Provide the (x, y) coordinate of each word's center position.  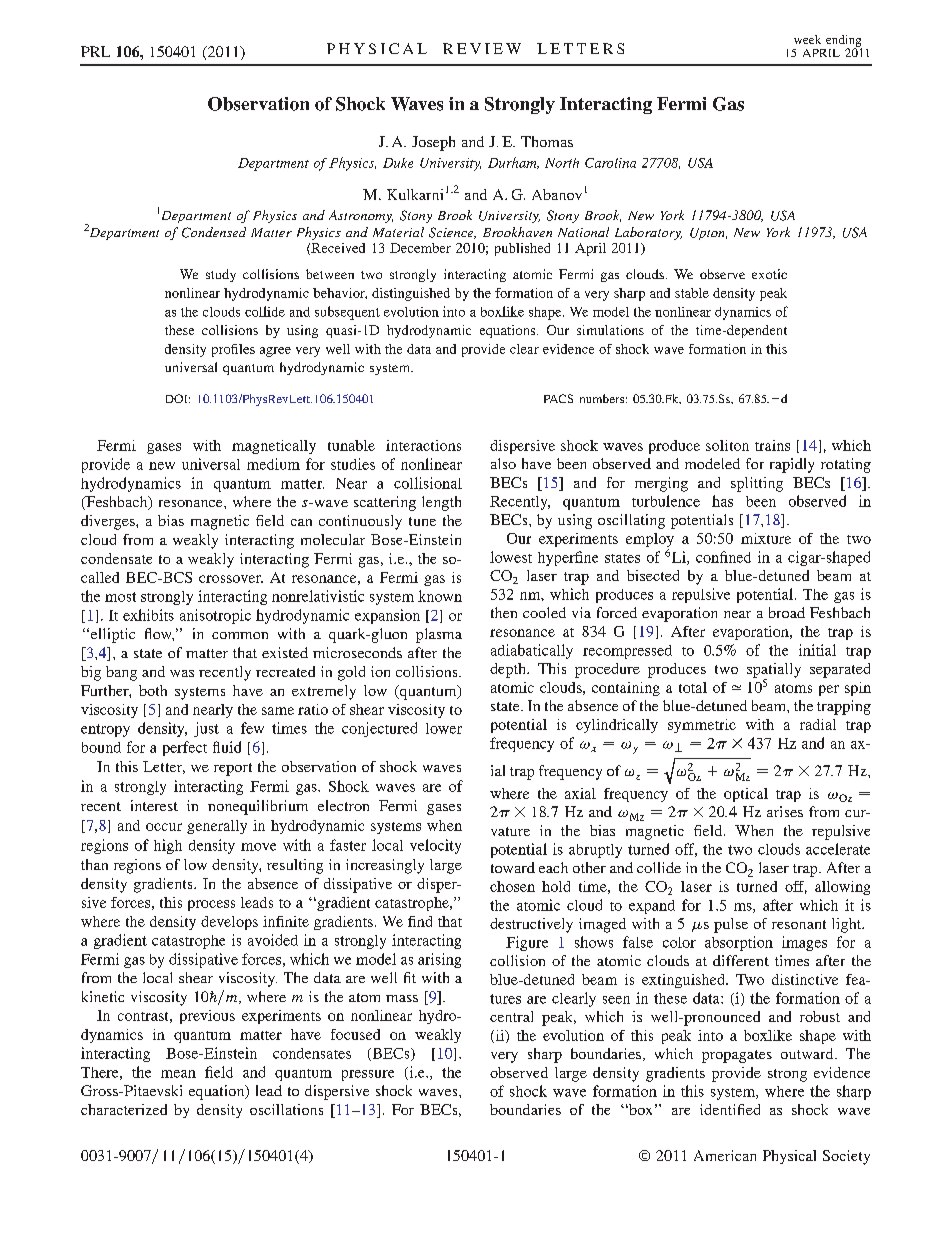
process (211, 905)
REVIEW (482, 48)
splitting (757, 484)
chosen (512, 886)
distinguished (411, 294)
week (807, 39)
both (153, 690)
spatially (774, 671)
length (441, 503)
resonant (799, 924)
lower (444, 728)
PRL (95, 51)
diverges (109, 522)
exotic (769, 274)
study (221, 275)
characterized (124, 1109)
